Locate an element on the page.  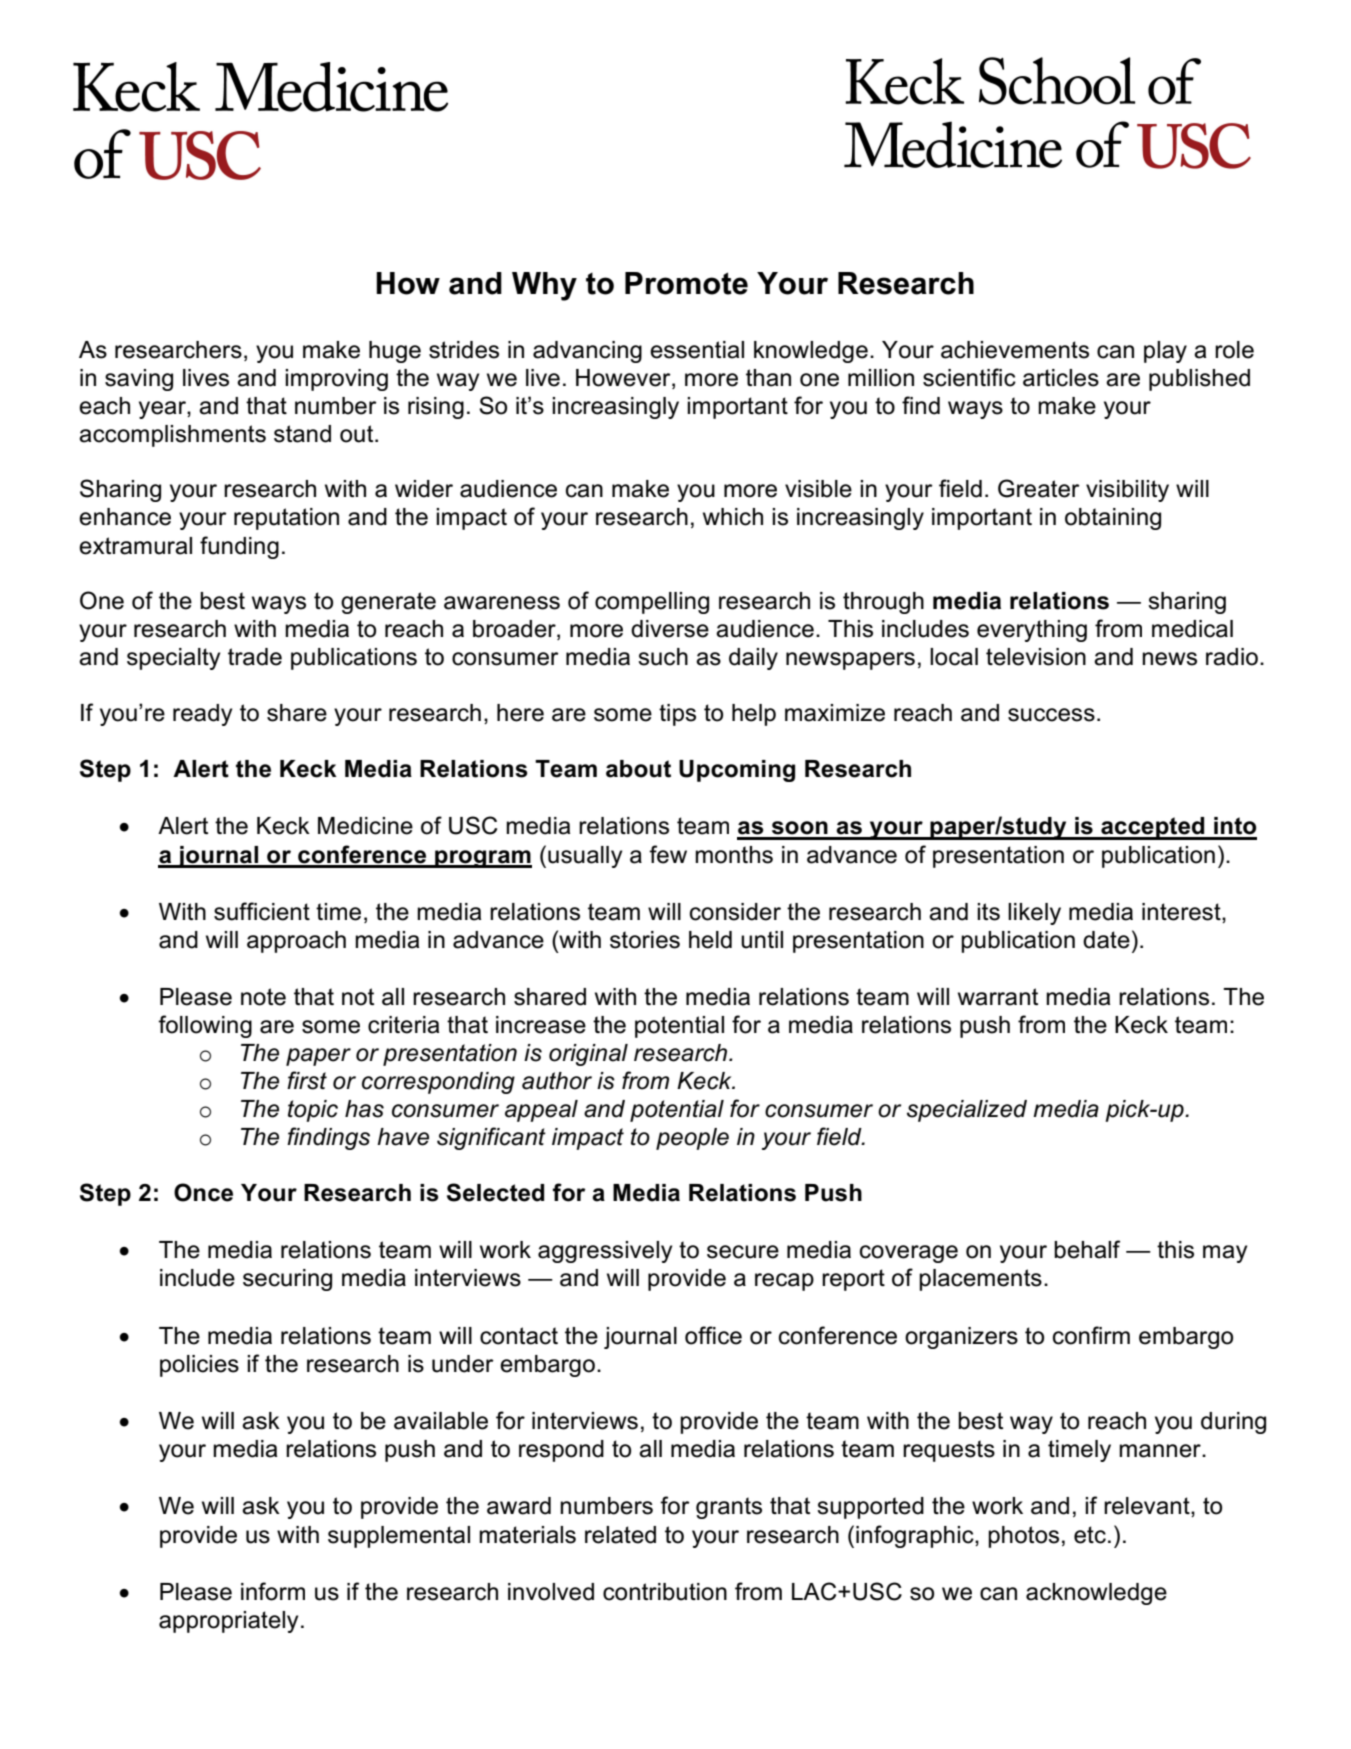
inform is located at coordinates (273, 1591).
